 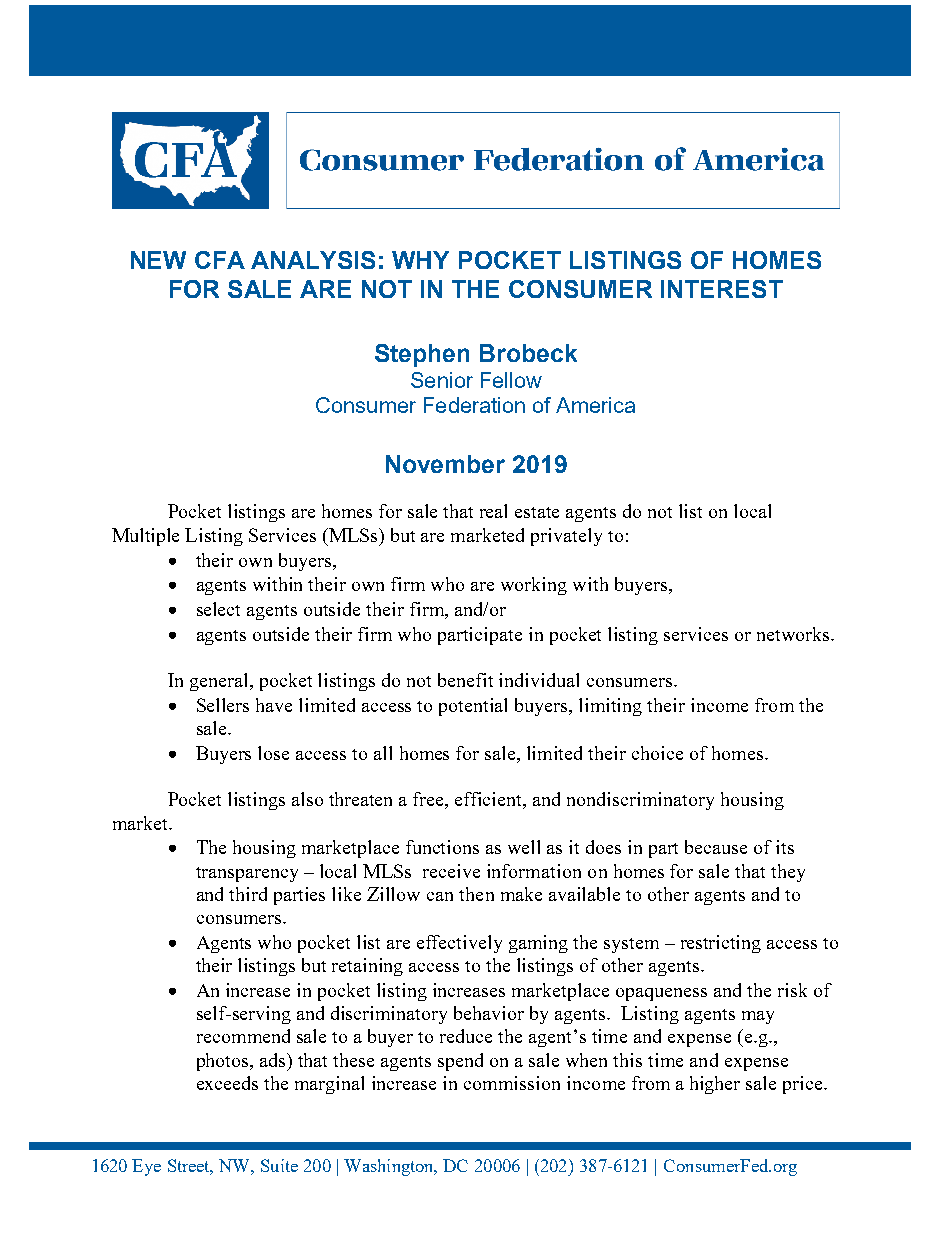 I want to click on Multiple, so click(x=145, y=537).
